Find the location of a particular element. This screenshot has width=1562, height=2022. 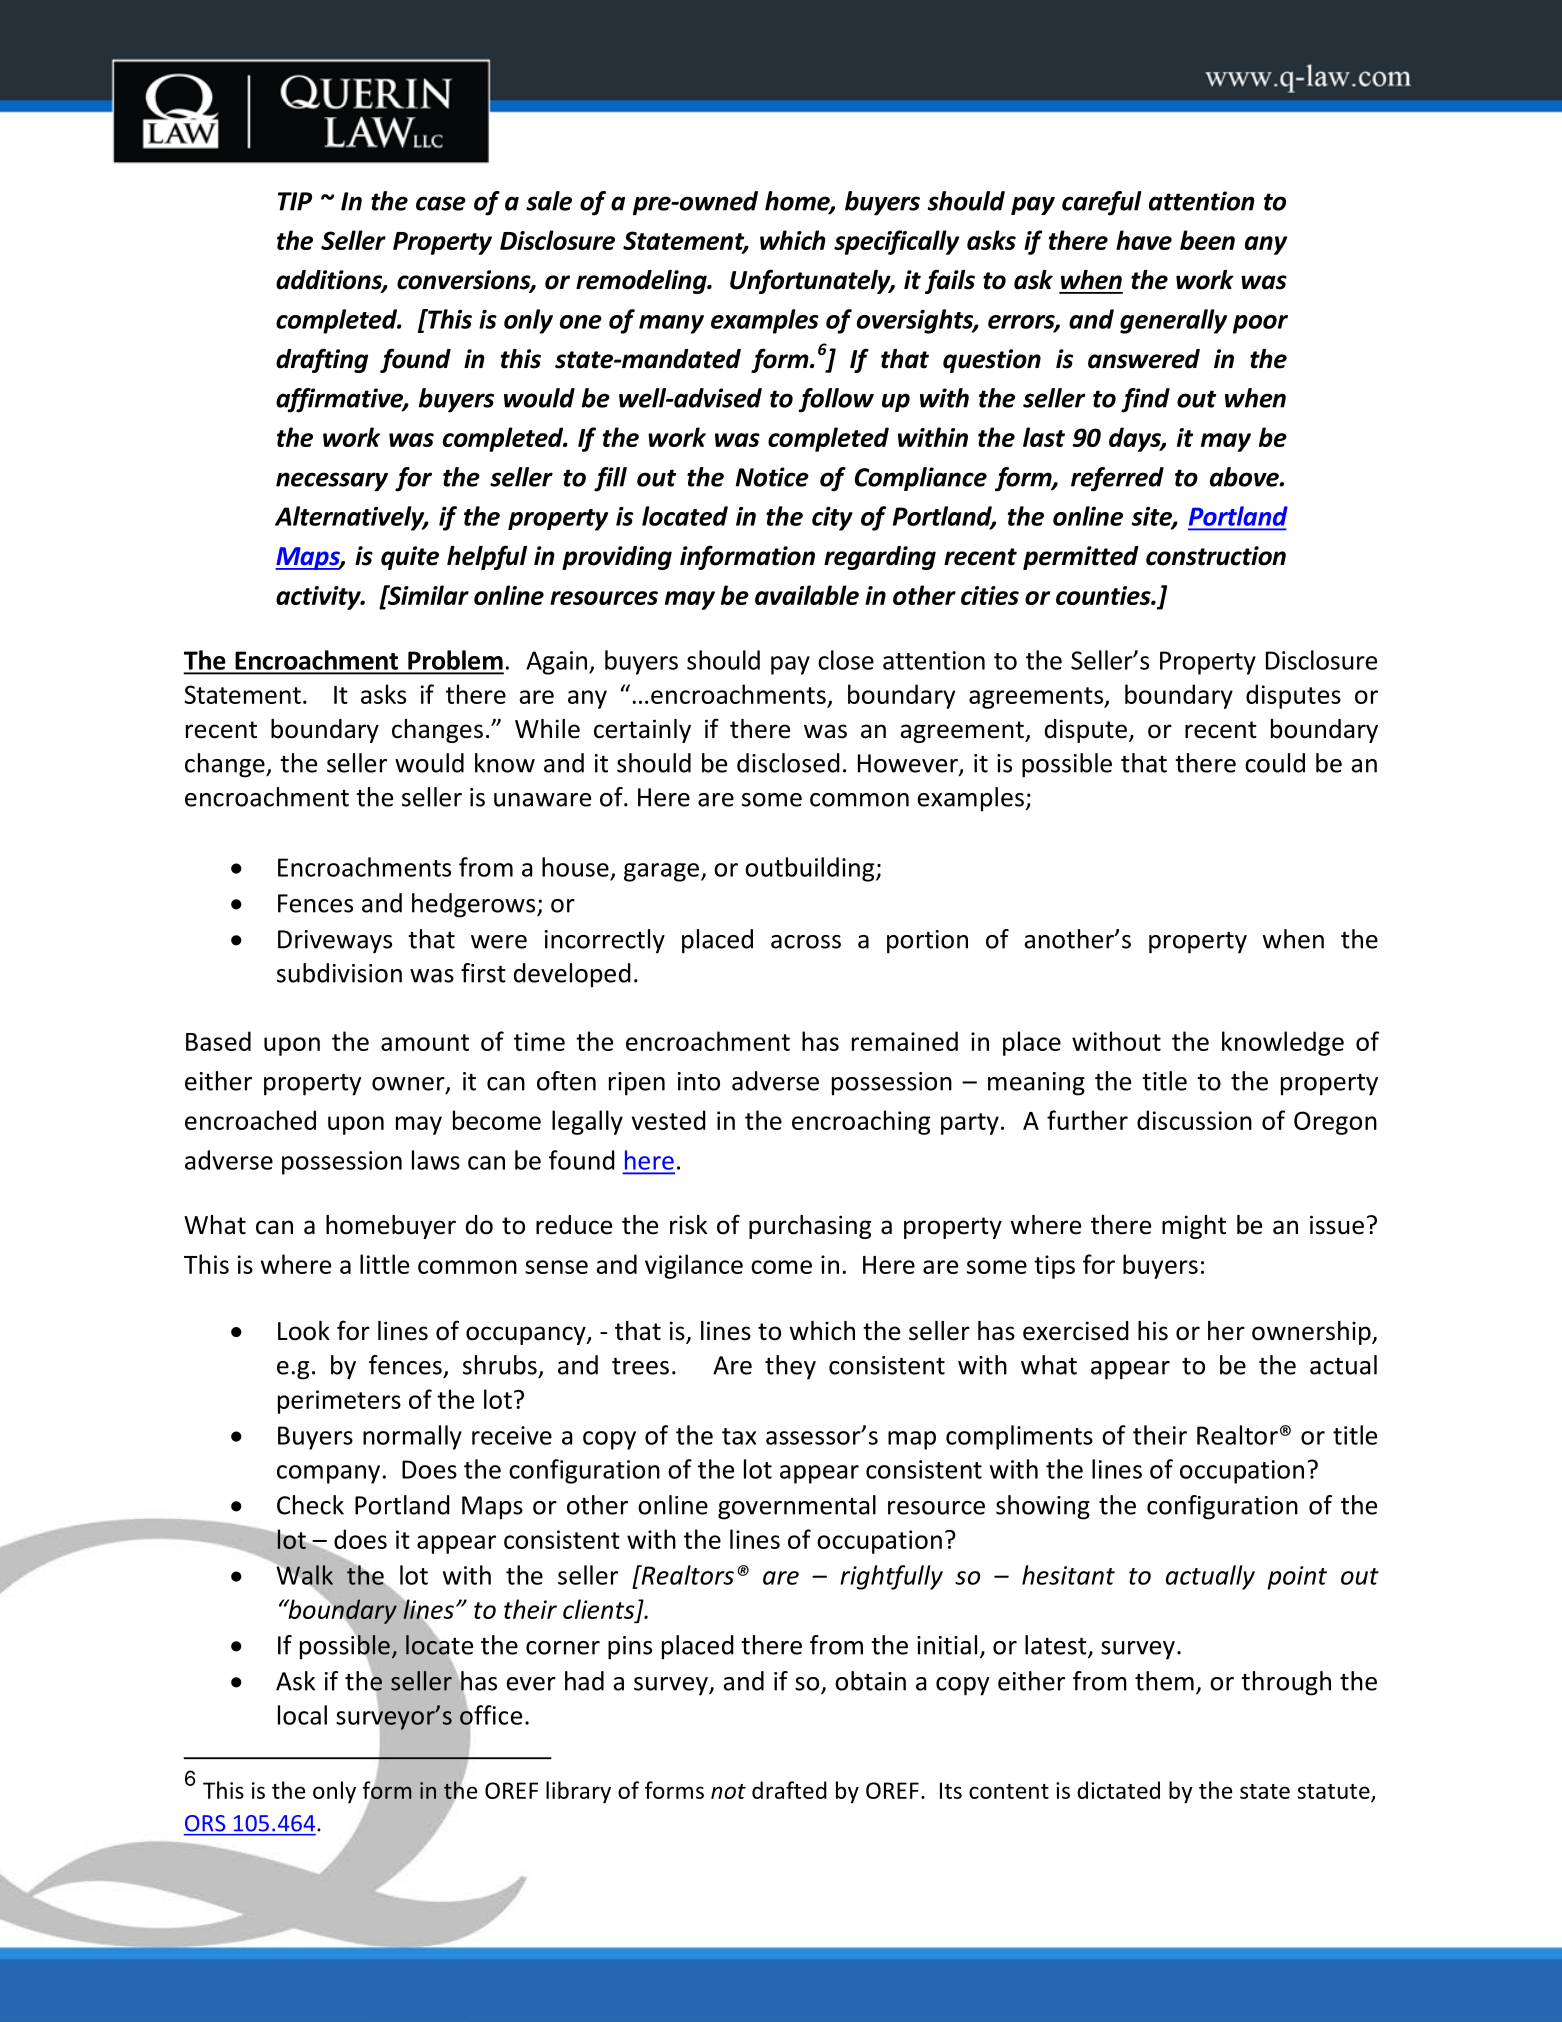

While is located at coordinates (547, 729).
